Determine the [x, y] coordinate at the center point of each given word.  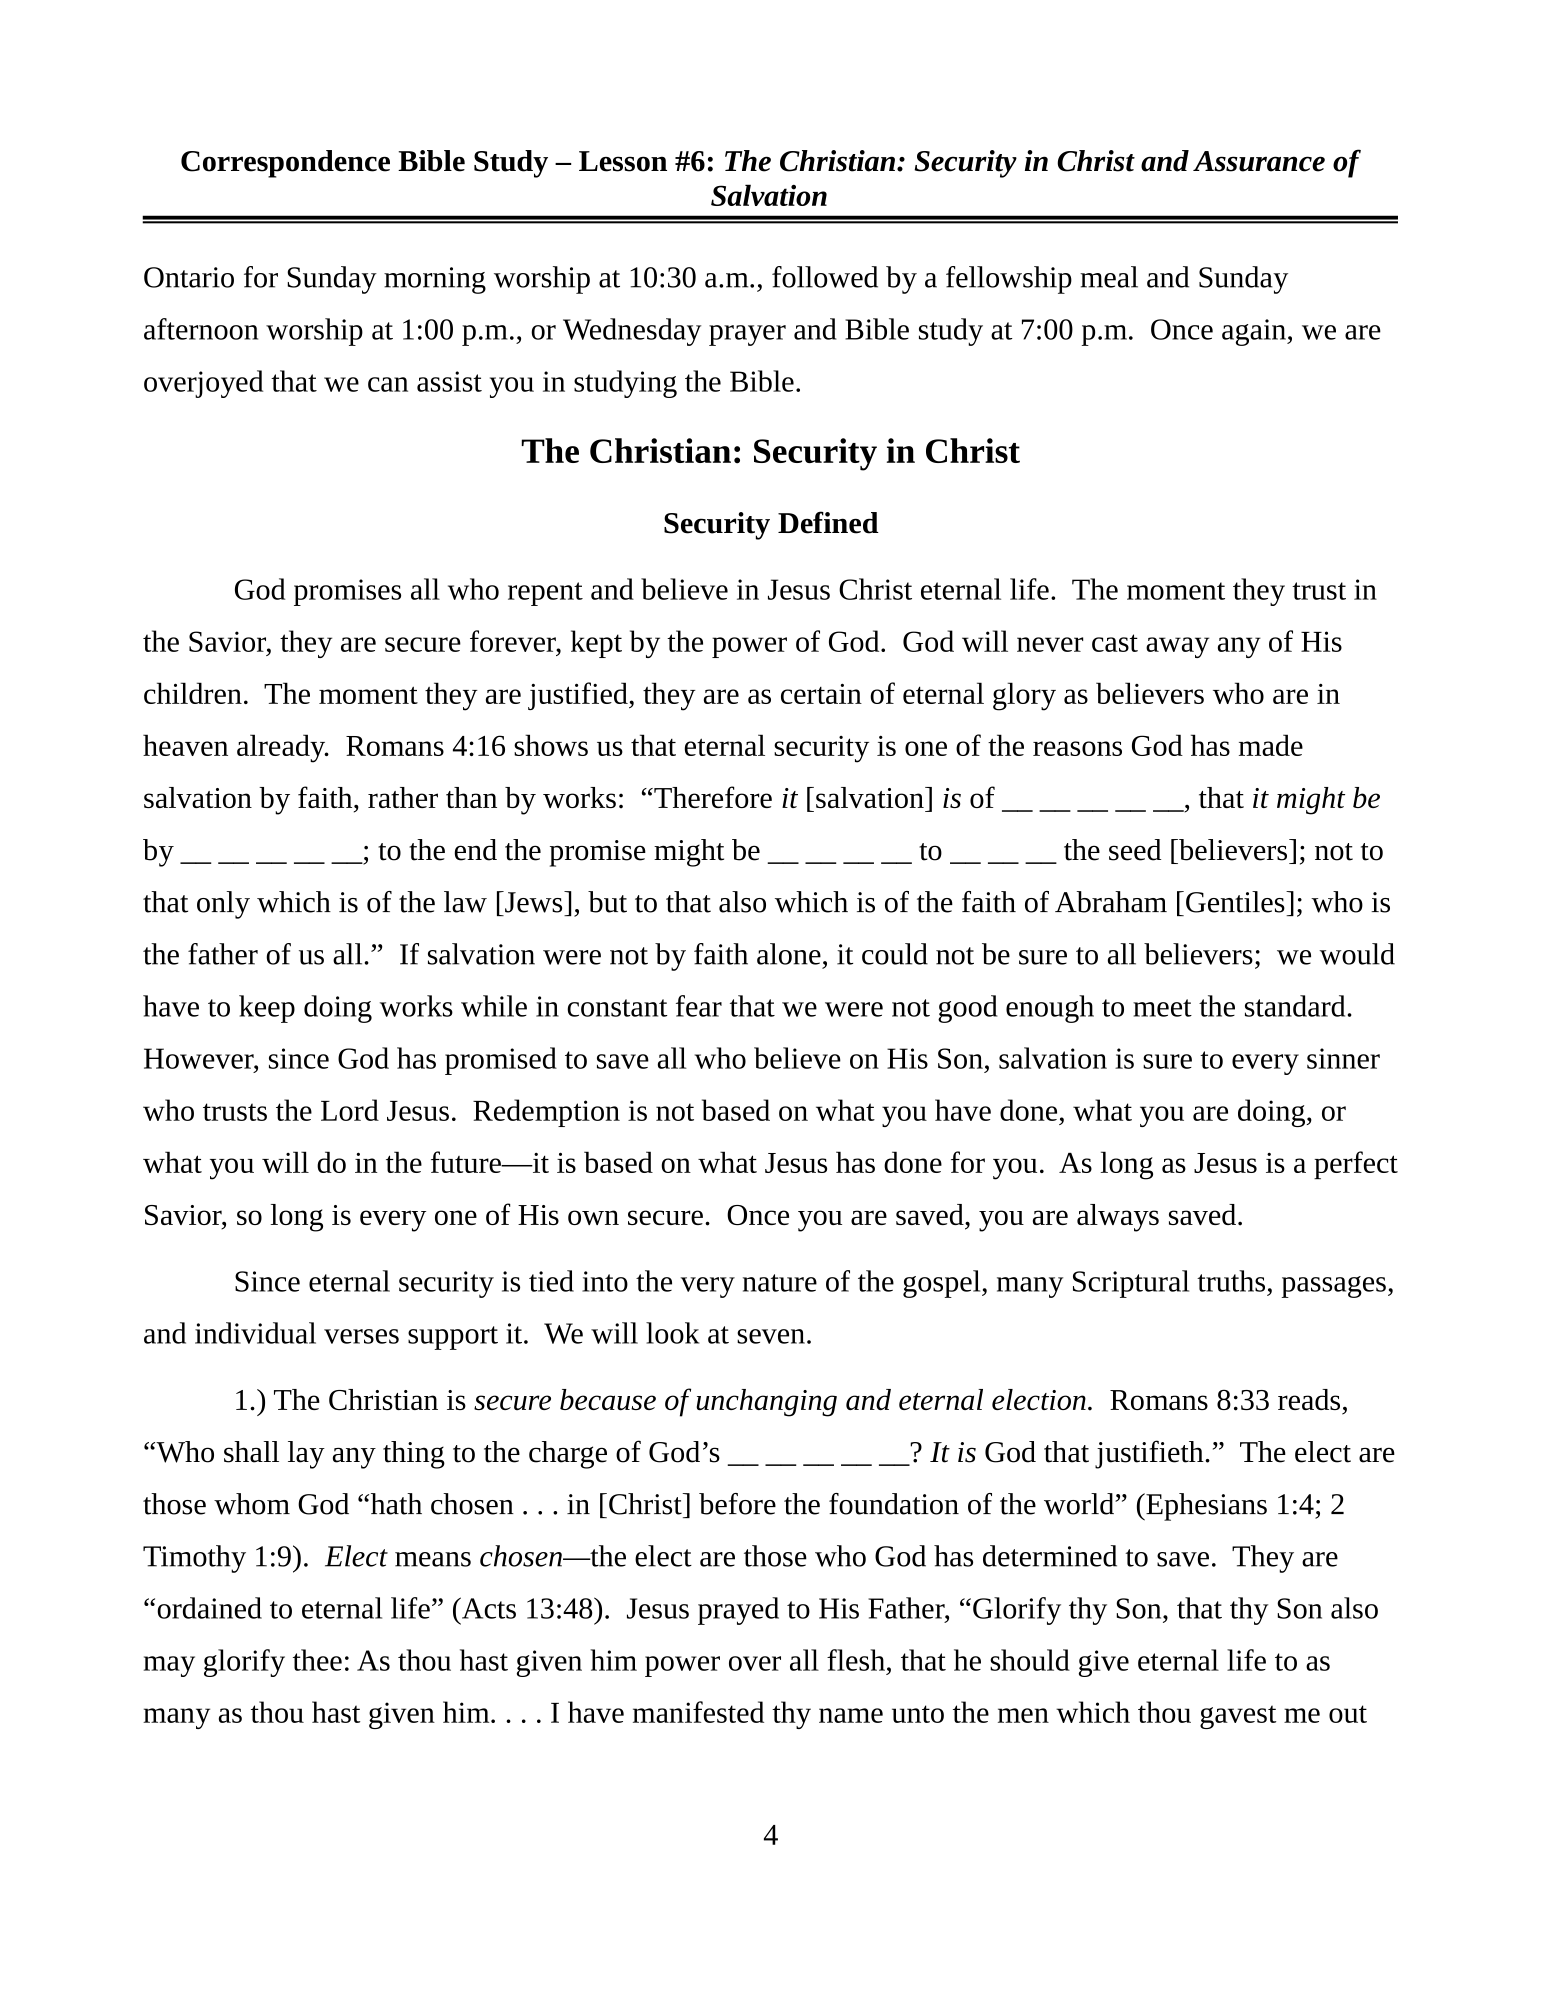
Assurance [1259, 161]
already [282, 748]
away [1177, 647]
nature [780, 1283]
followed [825, 277]
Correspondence [285, 164]
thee [317, 1660]
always [1118, 1218]
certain [821, 693]
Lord [350, 1110]
